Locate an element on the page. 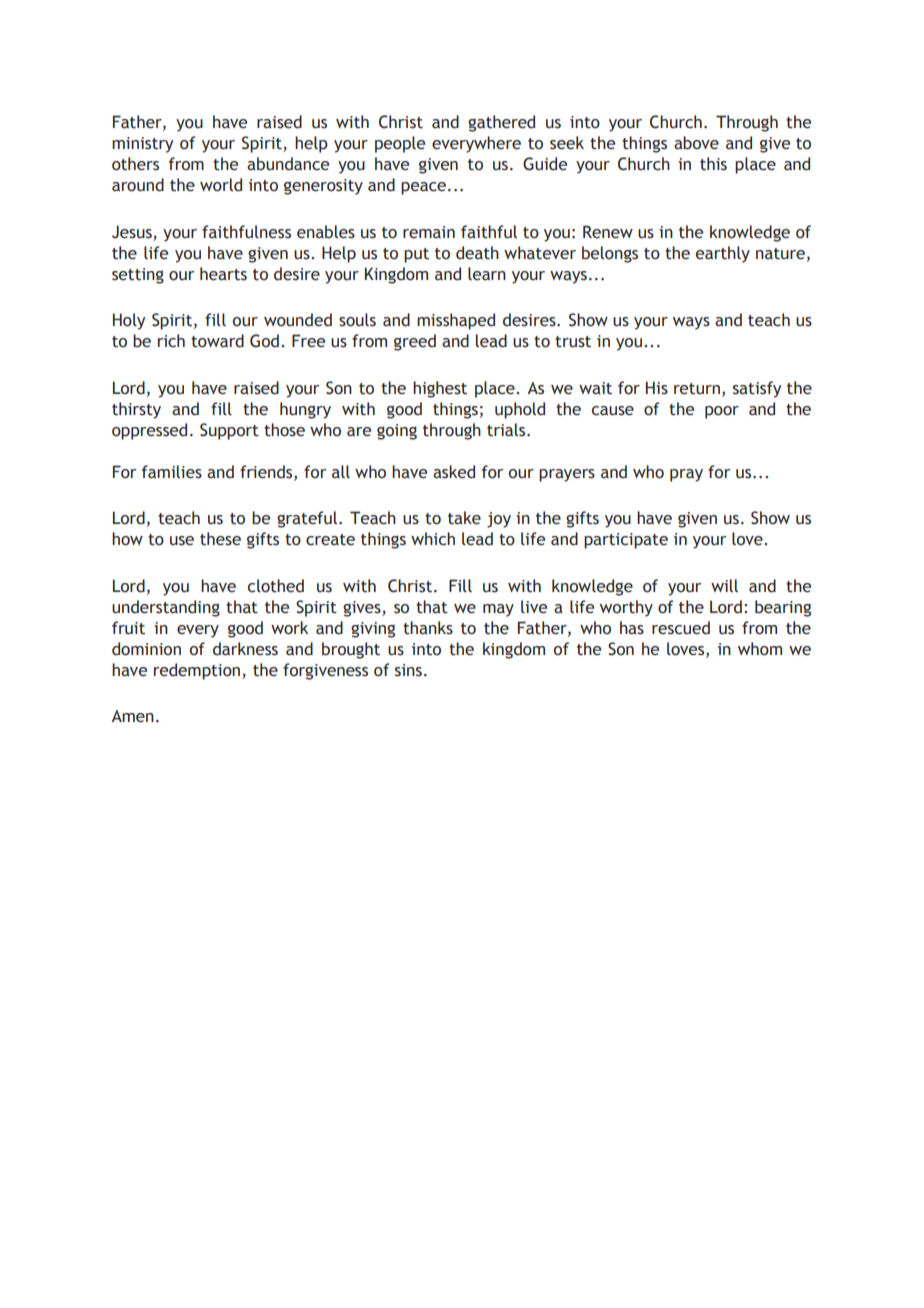 The width and height of the page is (924, 1308). ministry is located at coordinates (142, 145).
